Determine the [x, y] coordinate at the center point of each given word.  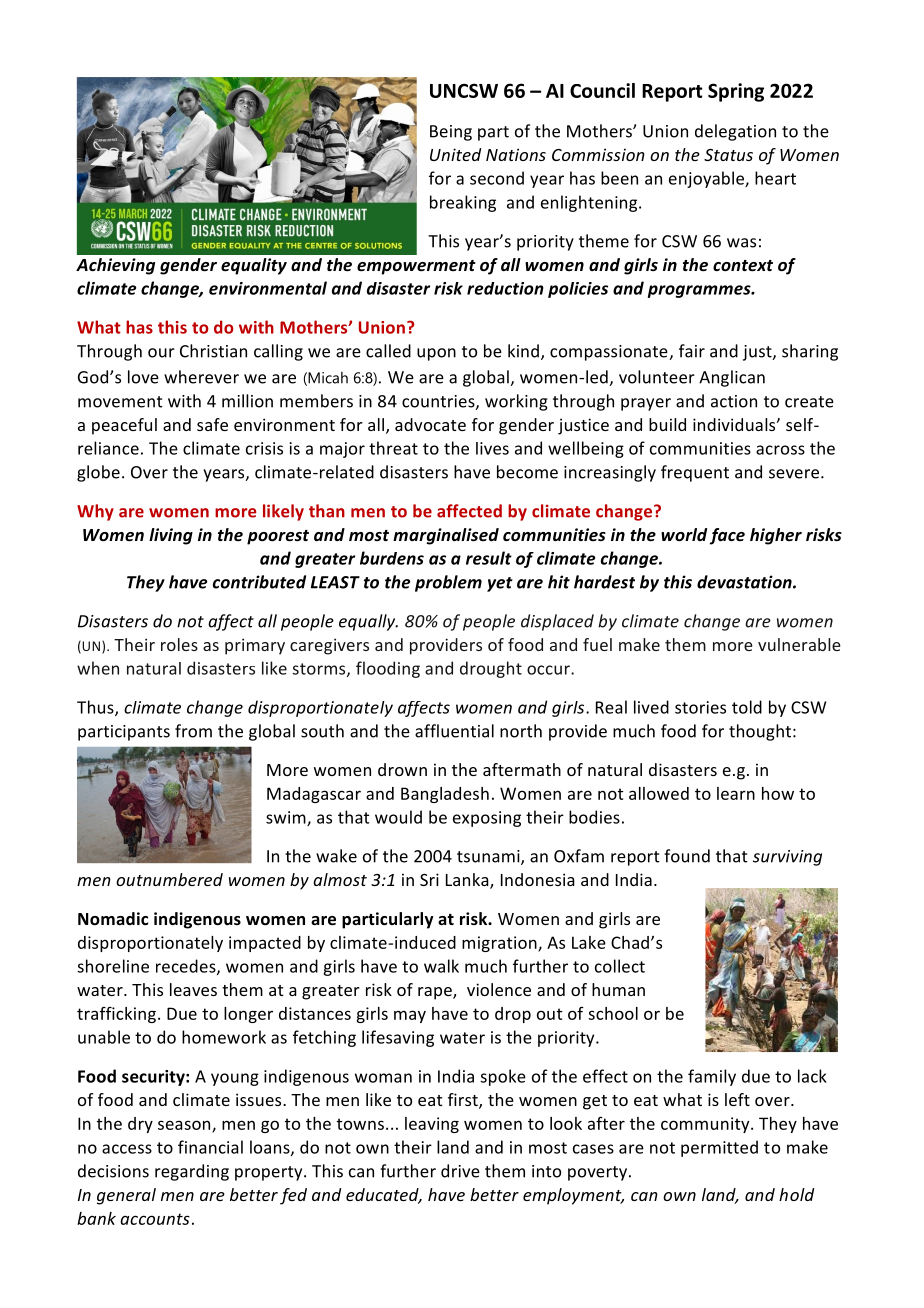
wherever [201, 377]
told [747, 707]
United [455, 154]
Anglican [732, 378]
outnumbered [169, 879]
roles [179, 644]
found [687, 856]
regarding [192, 1172]
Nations [516, 154]
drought [491, 669]
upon [436, 354]
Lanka [468, 881]
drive [460, 1171]
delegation [735, 132]
